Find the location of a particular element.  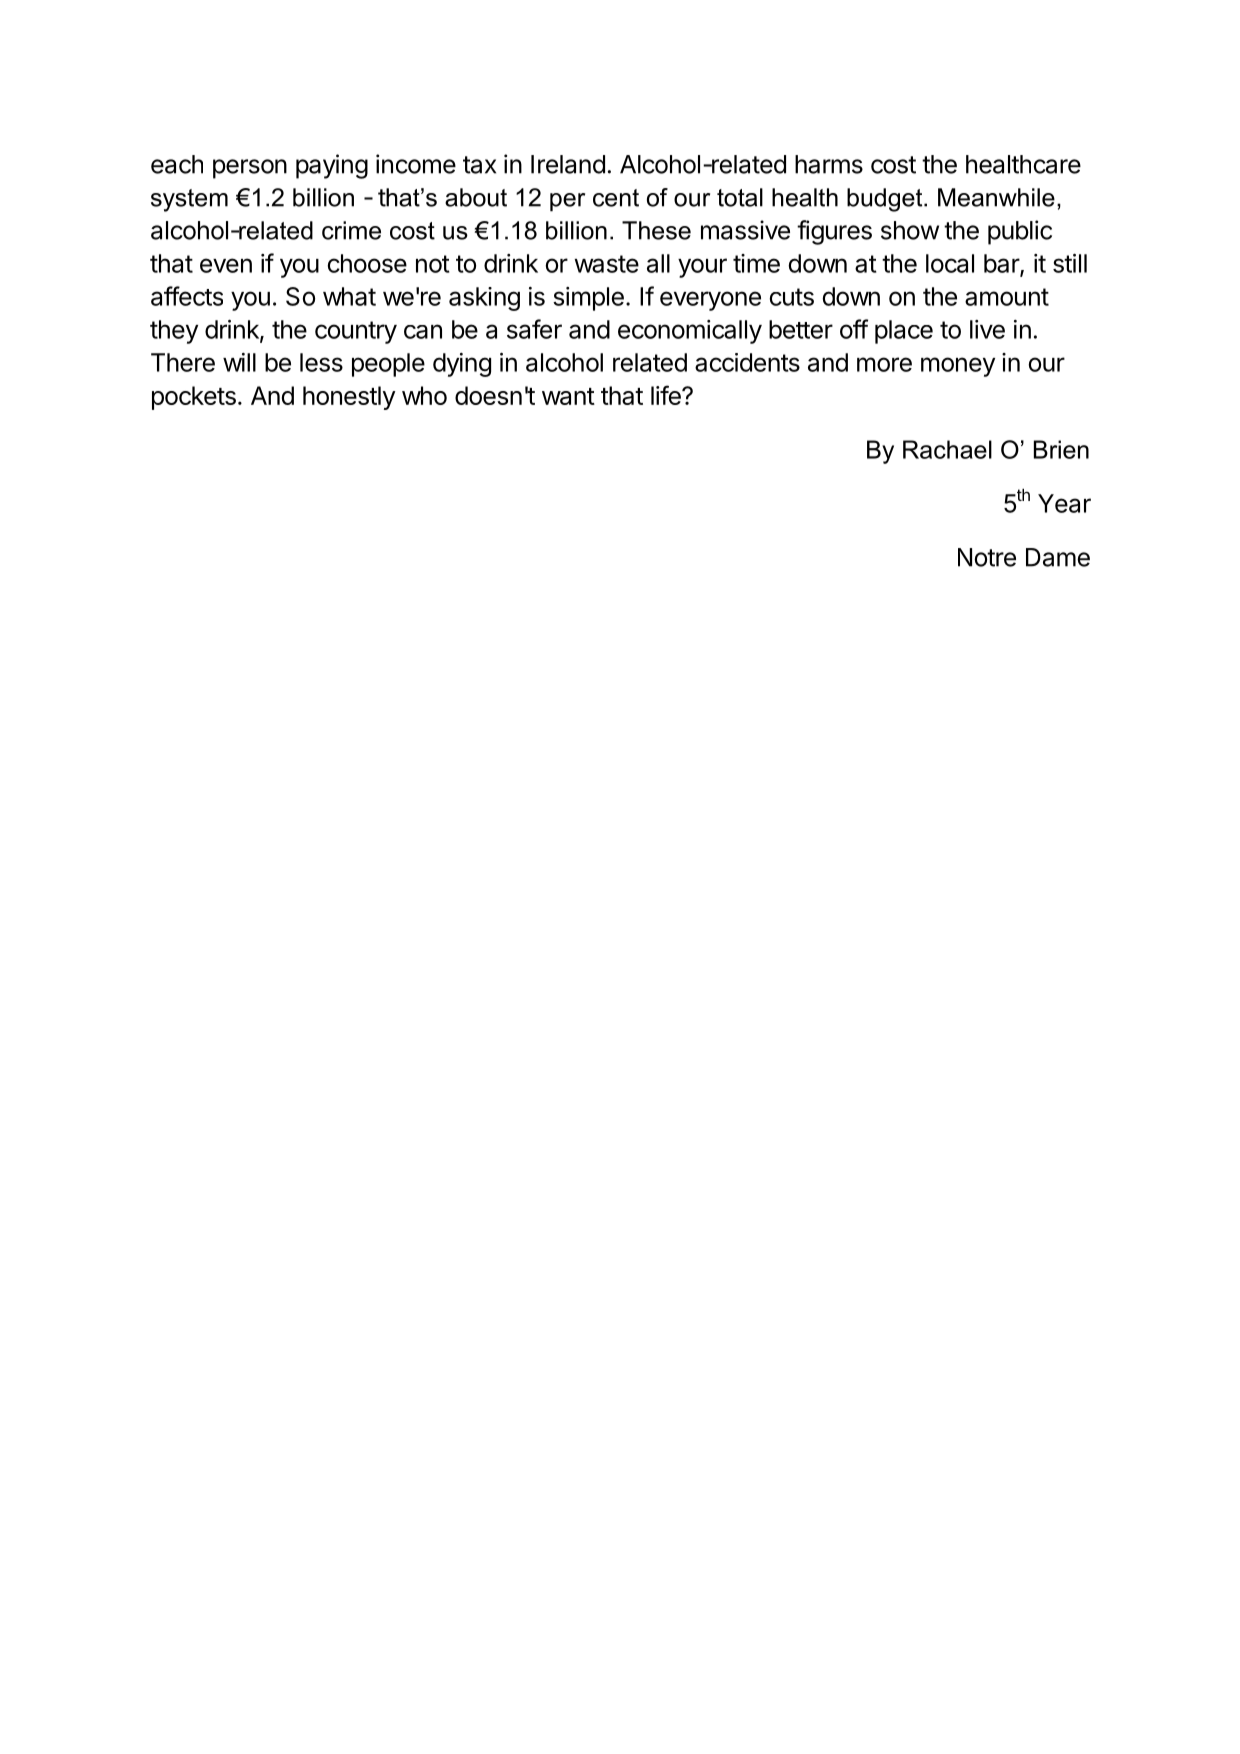

Dame is located at coordinates (1058, 557).
